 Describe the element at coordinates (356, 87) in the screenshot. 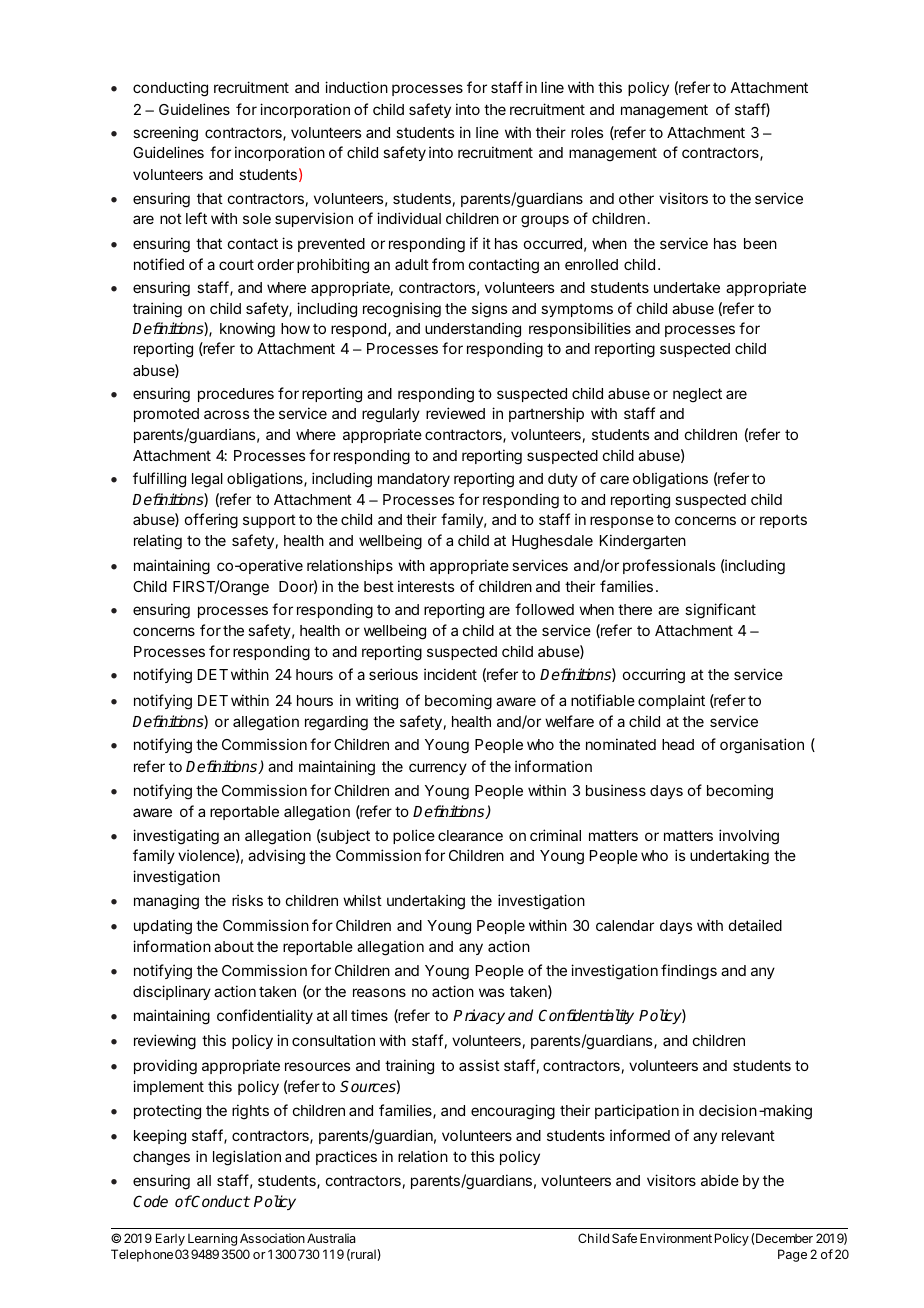

I see `induction` at that location.
